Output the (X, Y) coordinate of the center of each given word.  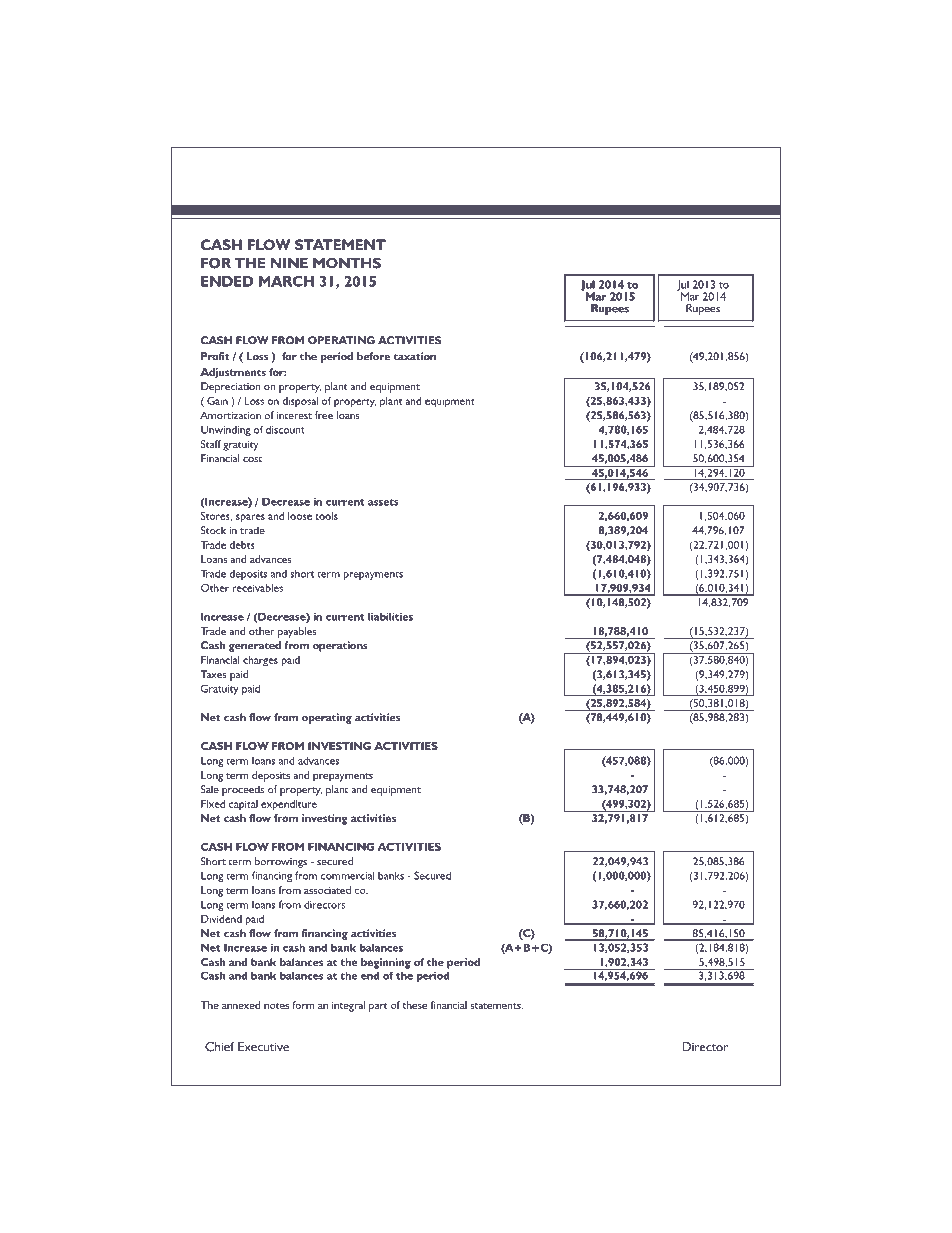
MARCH (286, 281)
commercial (348, 875)
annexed (241, 1005)
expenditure (289, 805)
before (373, 356)
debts (241, 545)
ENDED (227, 281)
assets (383, 502)
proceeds (243, 790)
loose (300, 516)
